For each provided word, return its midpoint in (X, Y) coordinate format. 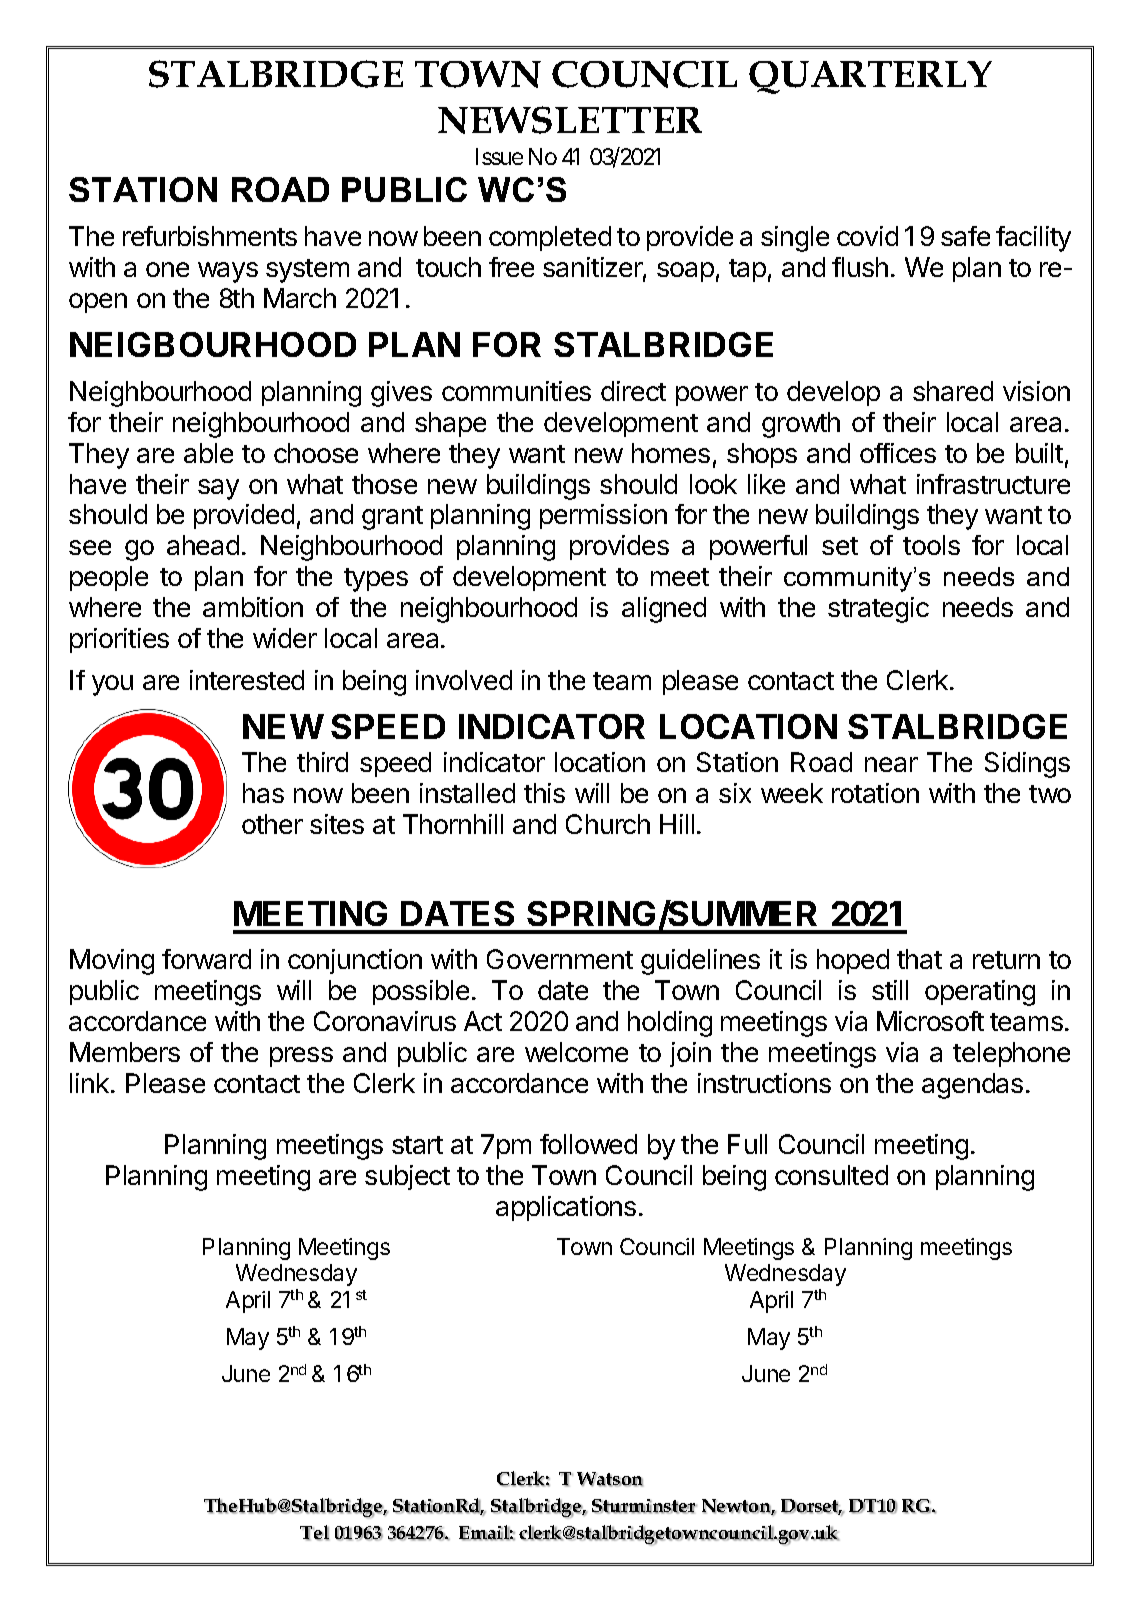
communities (516, 391)
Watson (610, 1479)
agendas (972, 1086)
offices (898, 453)
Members (125, 1052)
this (544, 793)
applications (566, 1208)
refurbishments (210, 236)
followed (588, 1144)
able (208, 453)
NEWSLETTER (570, 120)
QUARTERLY (870, 77)
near (891, 764)
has (263, 793)
